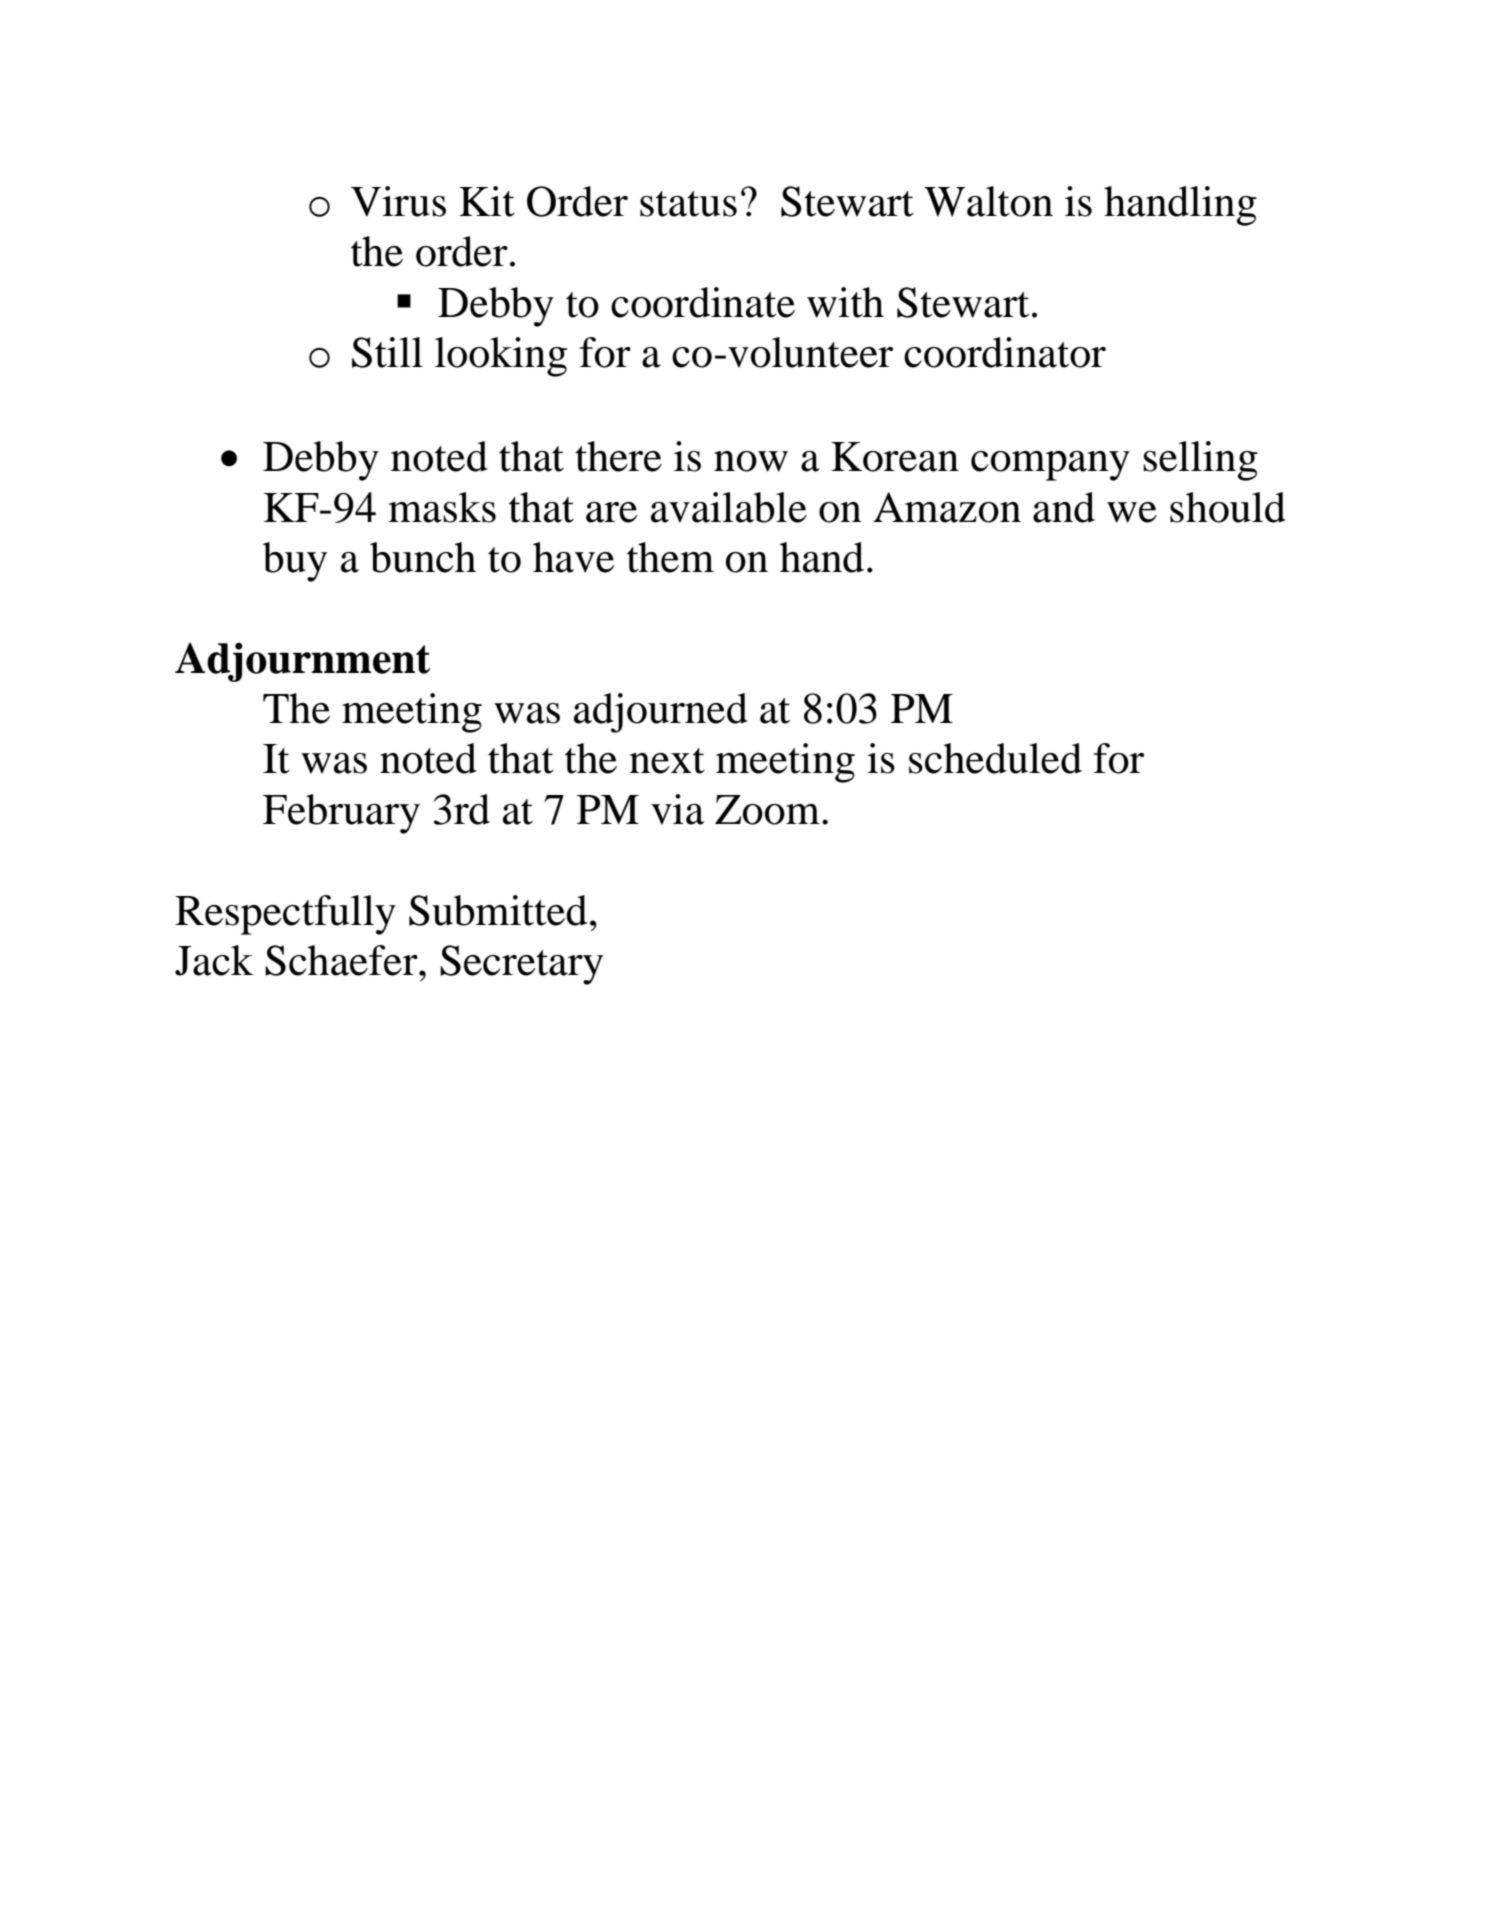 This document has height=1927, width=1489. Describe the element at coordinates (688, 204) in the document. I see `status` at that location.
